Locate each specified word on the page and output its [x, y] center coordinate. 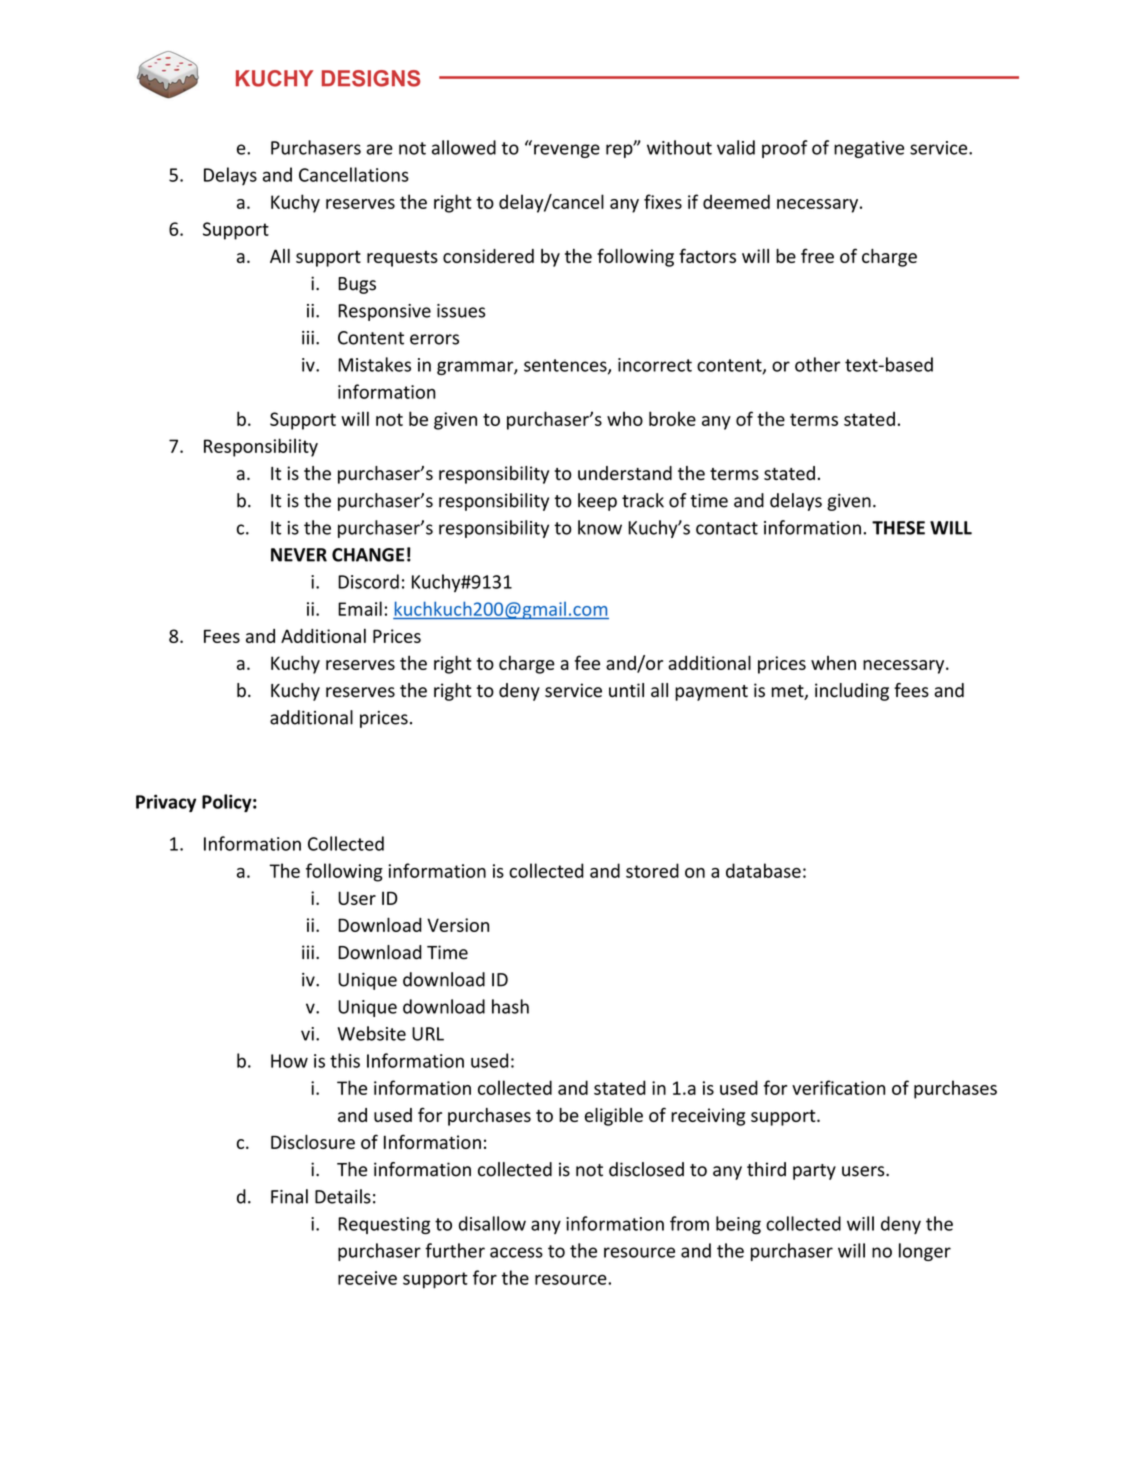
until [626, 690]
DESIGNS [371, 78]
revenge [567, 151]
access [516, 1252]
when [833, 663]
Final [289, 1196]
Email [360, 608]
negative [869, 149]
